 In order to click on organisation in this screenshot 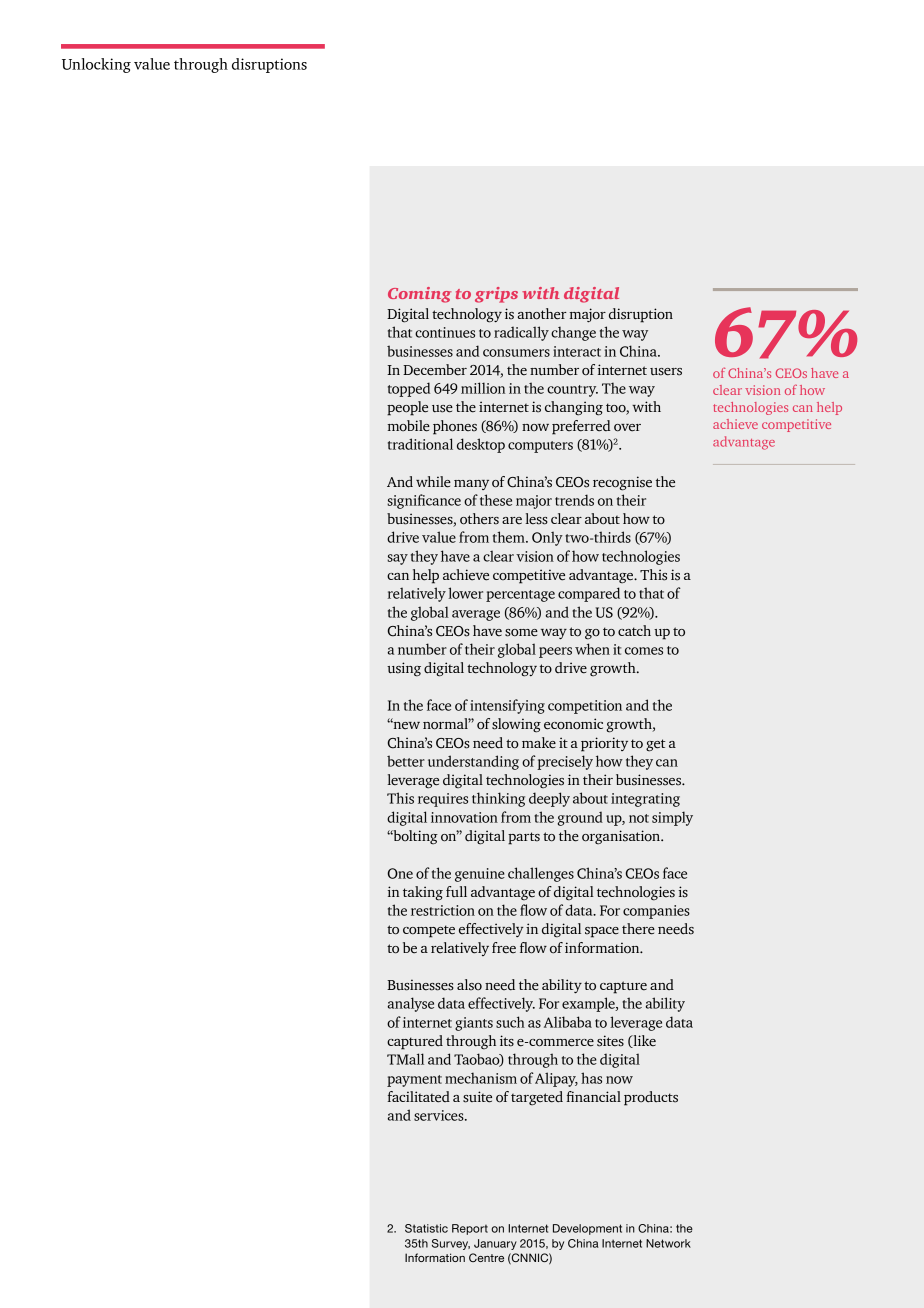, I will do `click(622, 837)`.
